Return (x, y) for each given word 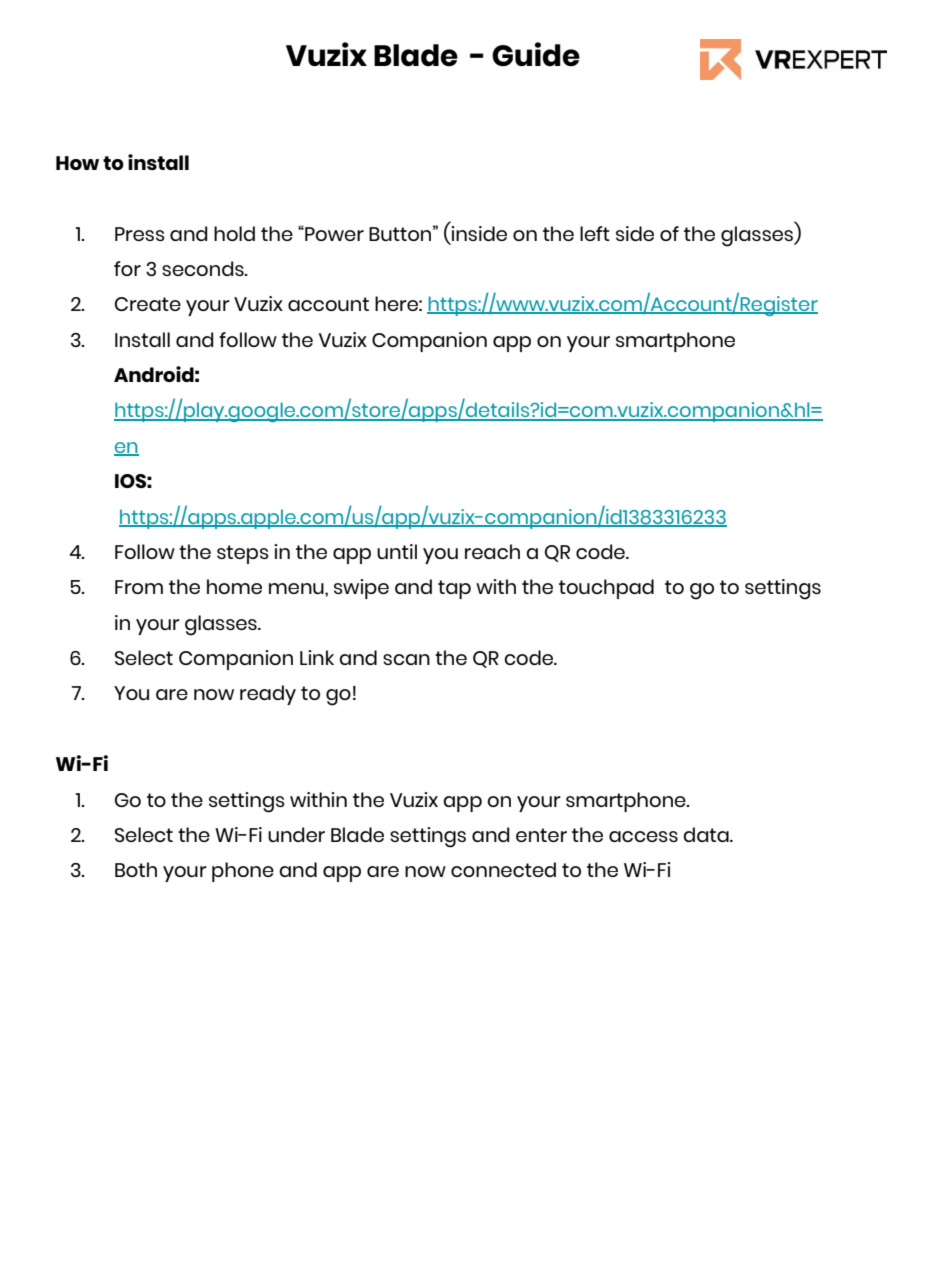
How (77, 163)
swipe (361, 589)
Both (136, 869)
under (296, 834)
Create (148, 304)
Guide (536, 54)
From (139, 587)
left (595, 233)
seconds (204, 268)
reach (492, 551)
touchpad (606, 589)
